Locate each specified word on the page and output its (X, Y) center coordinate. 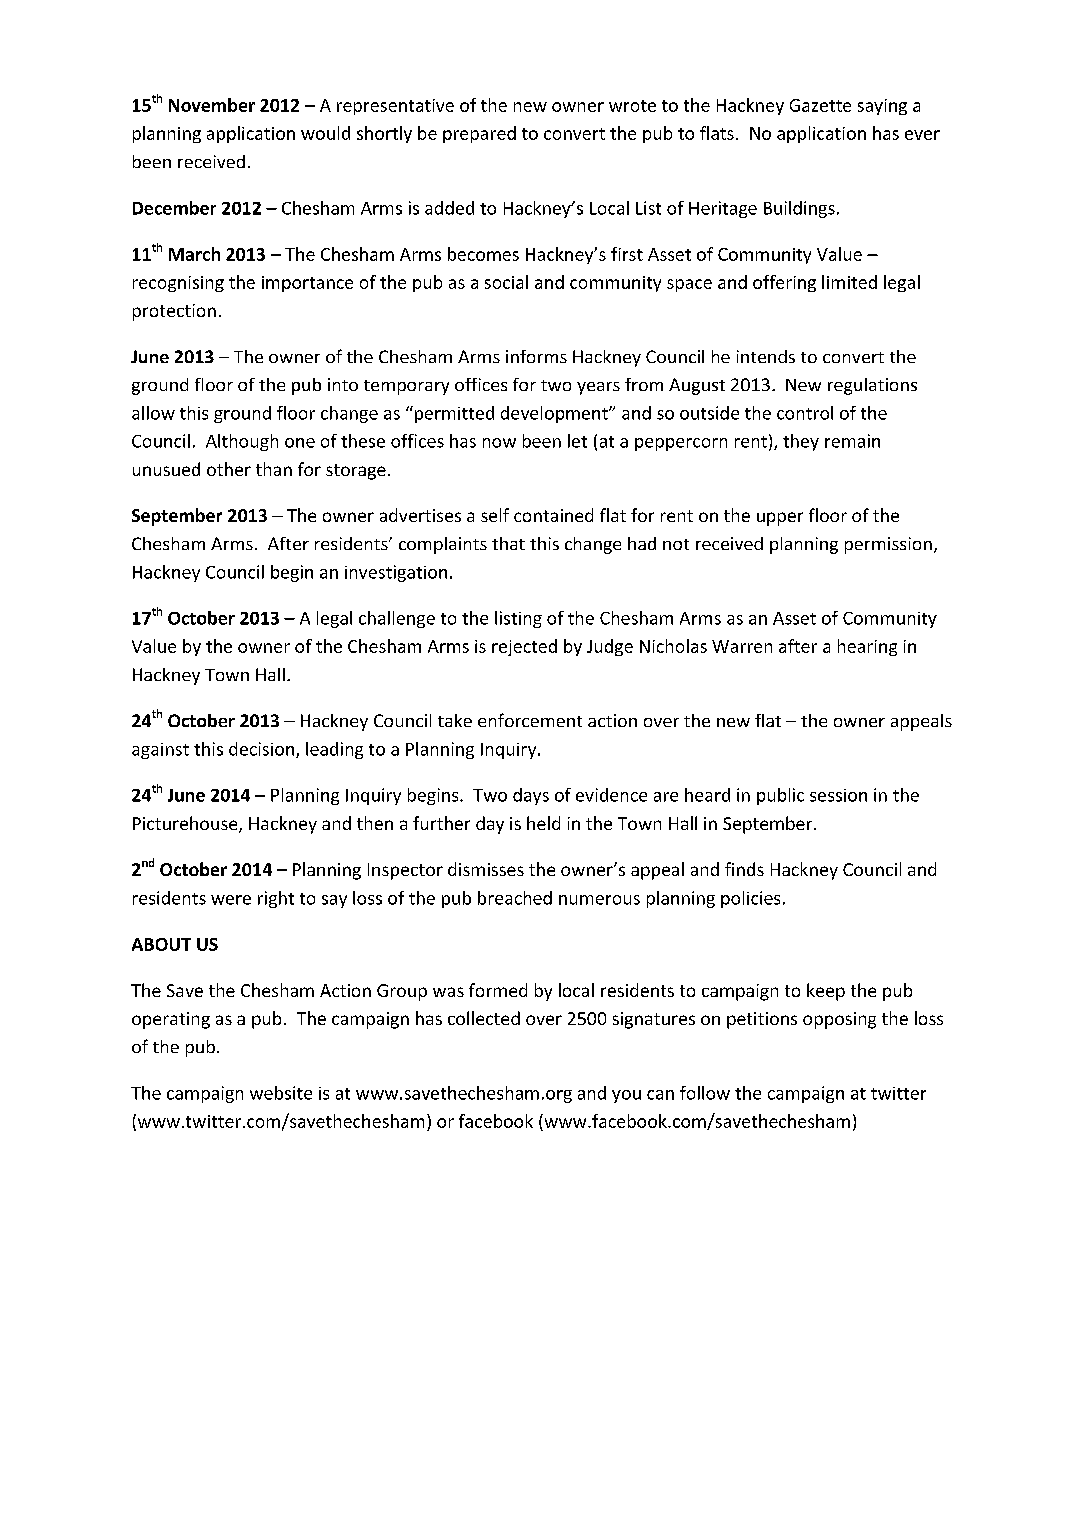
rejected (524, 647)
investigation (396, 573)
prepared (479, 134)
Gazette (820, 105)
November (212, 105)
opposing (839, 1020)
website (281, 1093)
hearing (867, 647)
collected (484, 1018)
